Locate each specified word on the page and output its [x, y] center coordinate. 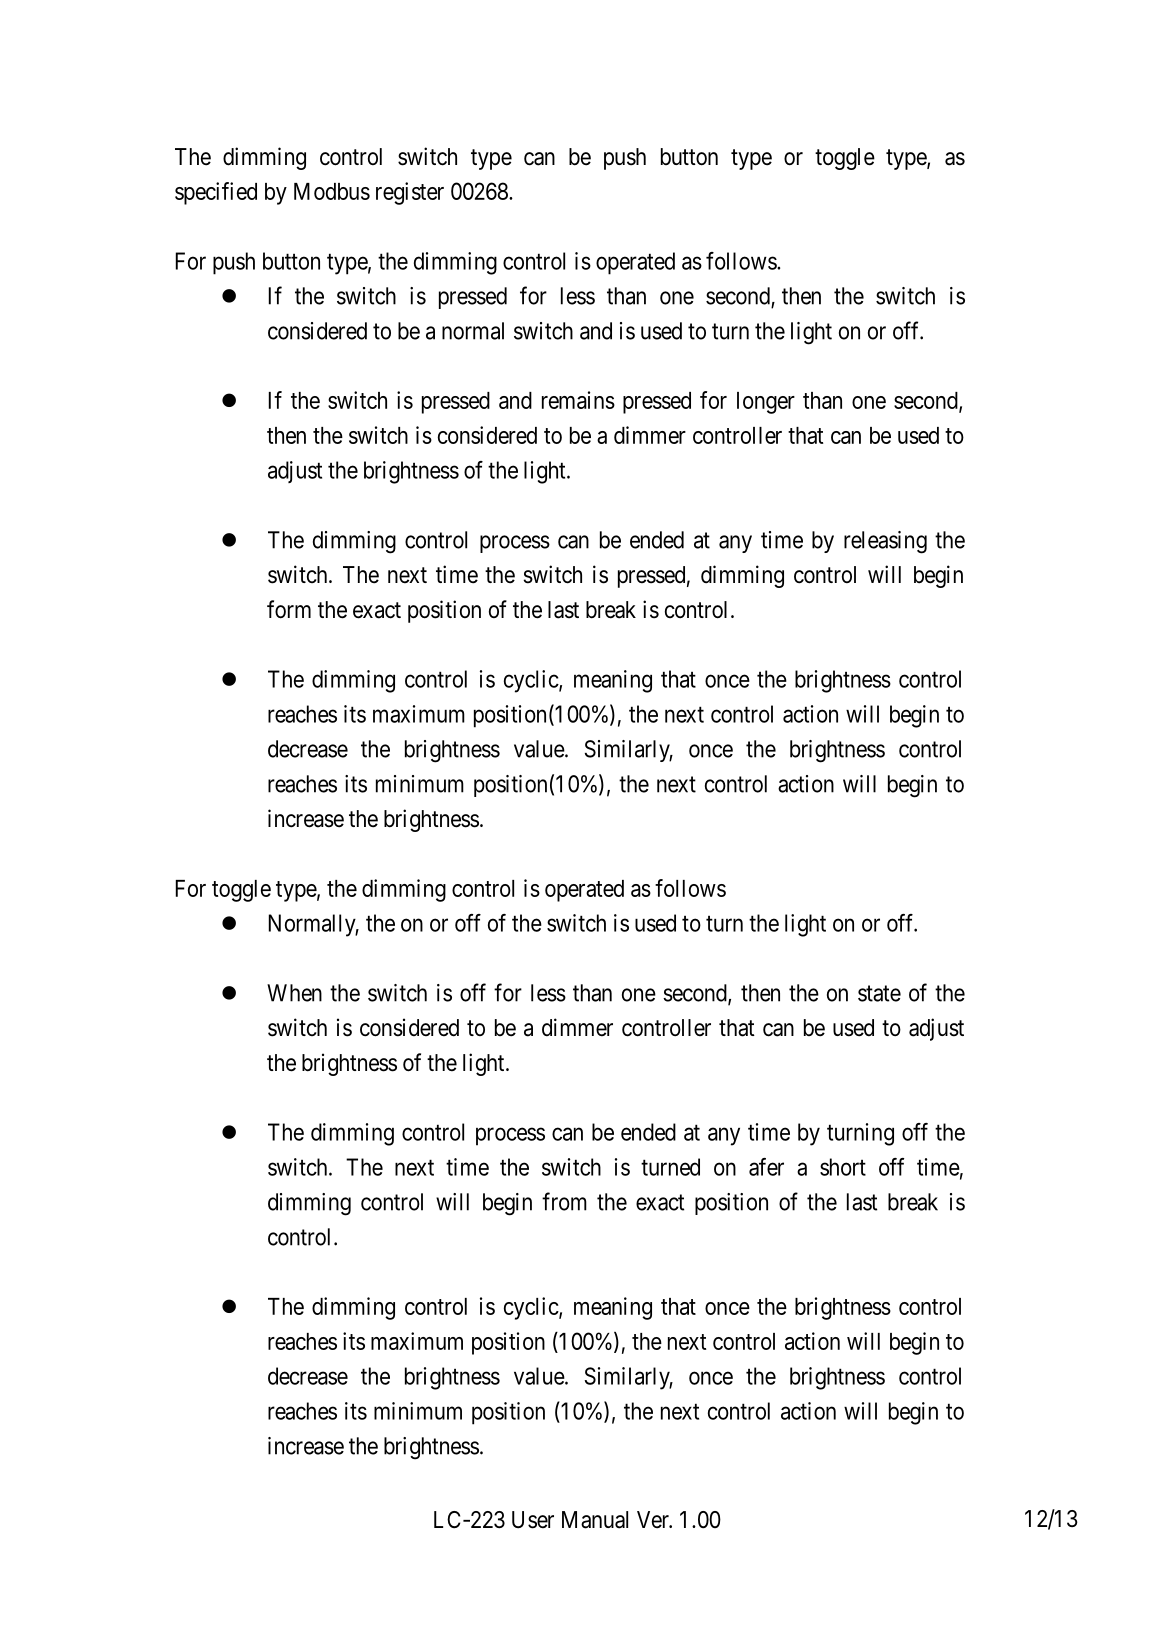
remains [578, 400]
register [410, 193]
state [879, 993]
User [533, 1520]
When [294, 993]
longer [766, 403]
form [289, 609]
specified [216, 193]
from [564, 1201]
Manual [595, 1520]
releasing [885, 542]
